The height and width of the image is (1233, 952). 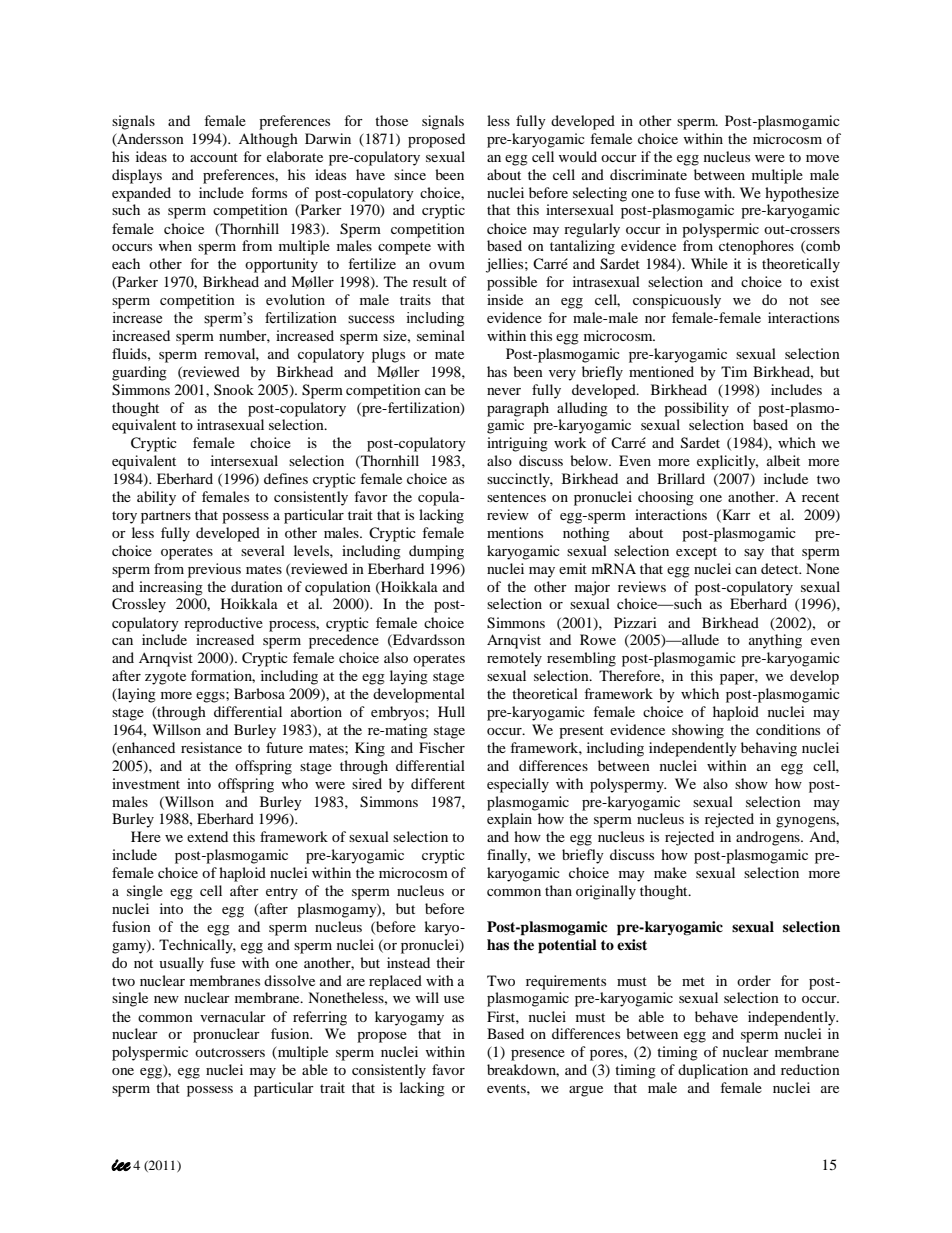 I want to click on account, so click(x=214, y=157).
